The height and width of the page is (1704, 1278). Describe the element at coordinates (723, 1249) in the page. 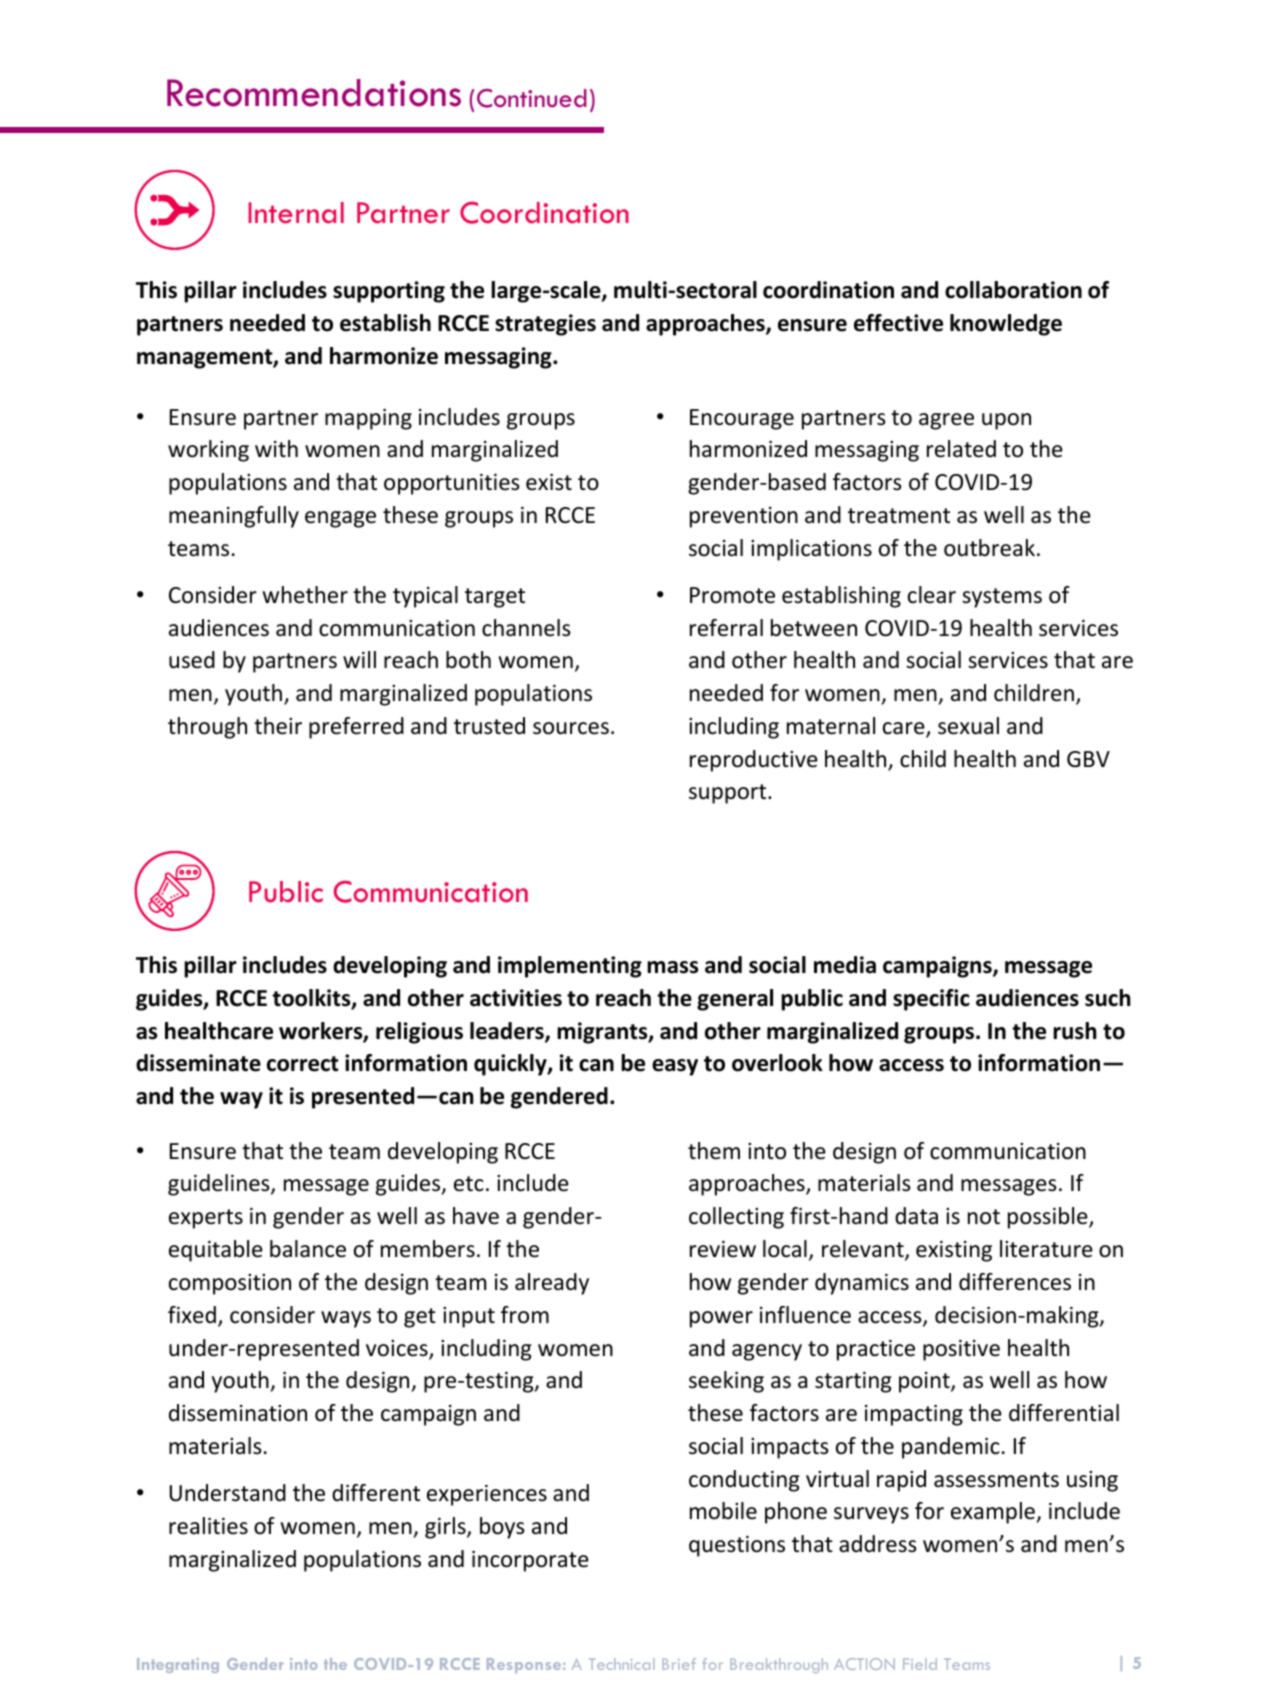

I see `review` at that location.
